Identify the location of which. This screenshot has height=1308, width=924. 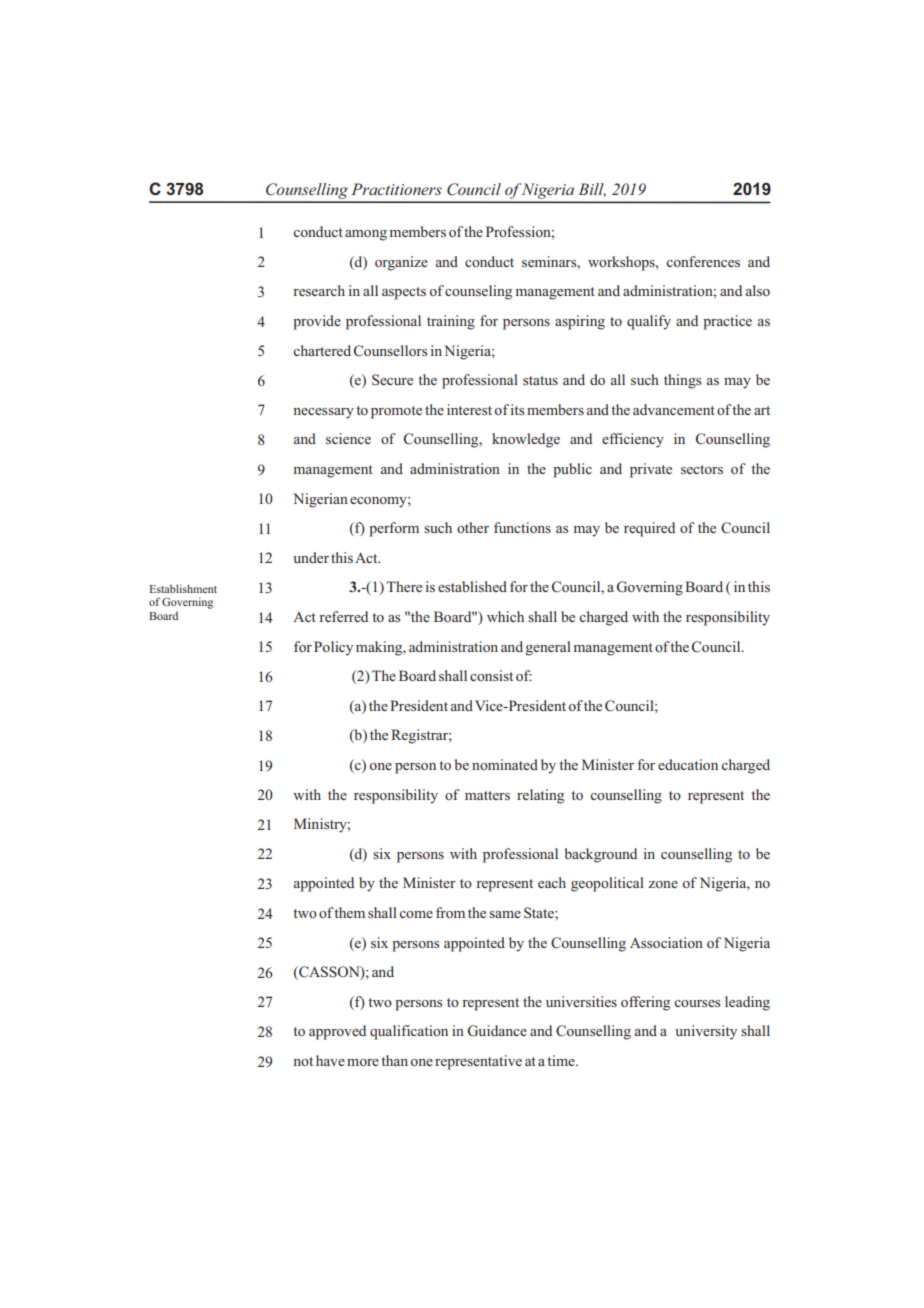
(505, 616).
